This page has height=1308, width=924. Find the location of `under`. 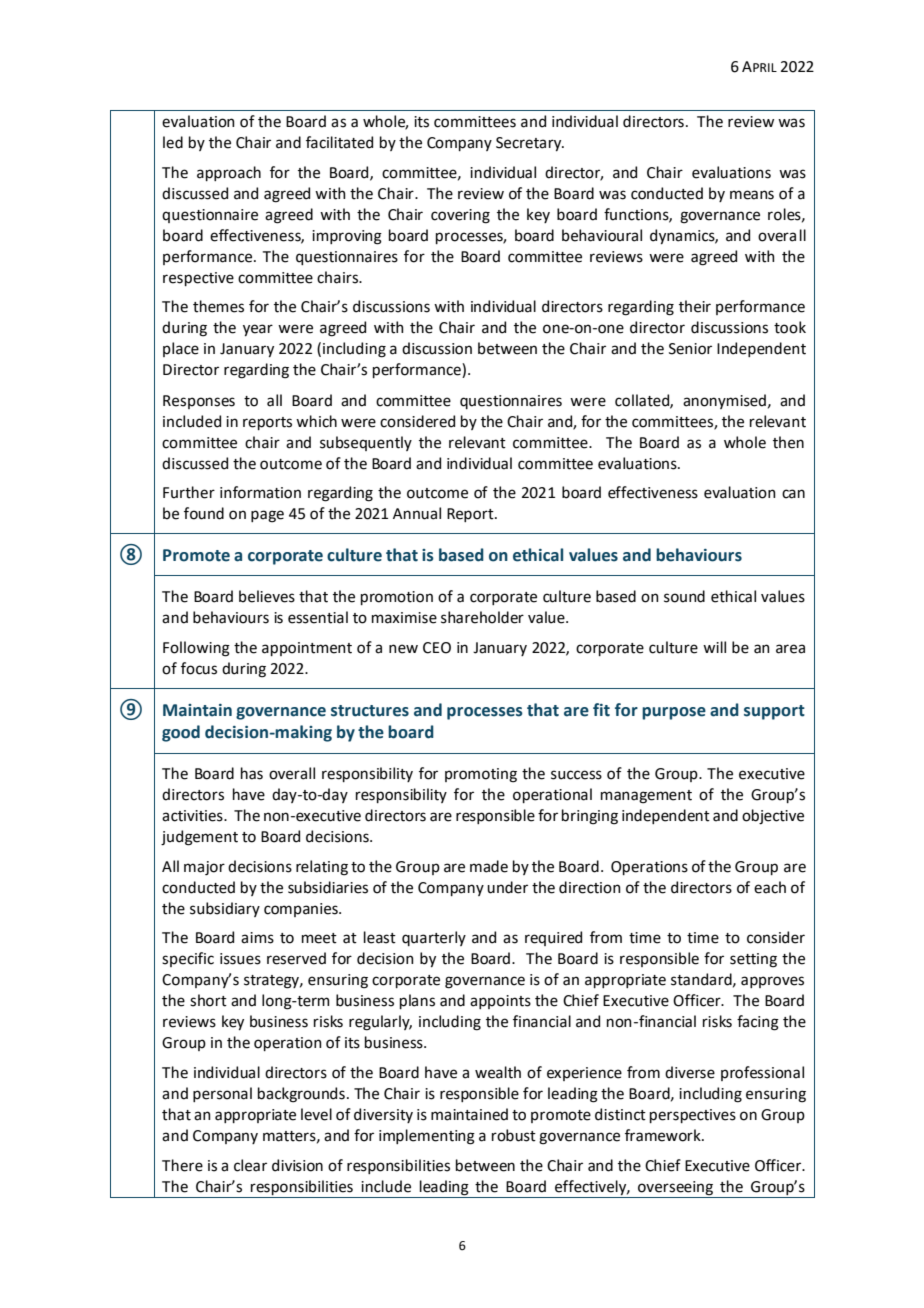

under is located at coordinates (507, 887).
